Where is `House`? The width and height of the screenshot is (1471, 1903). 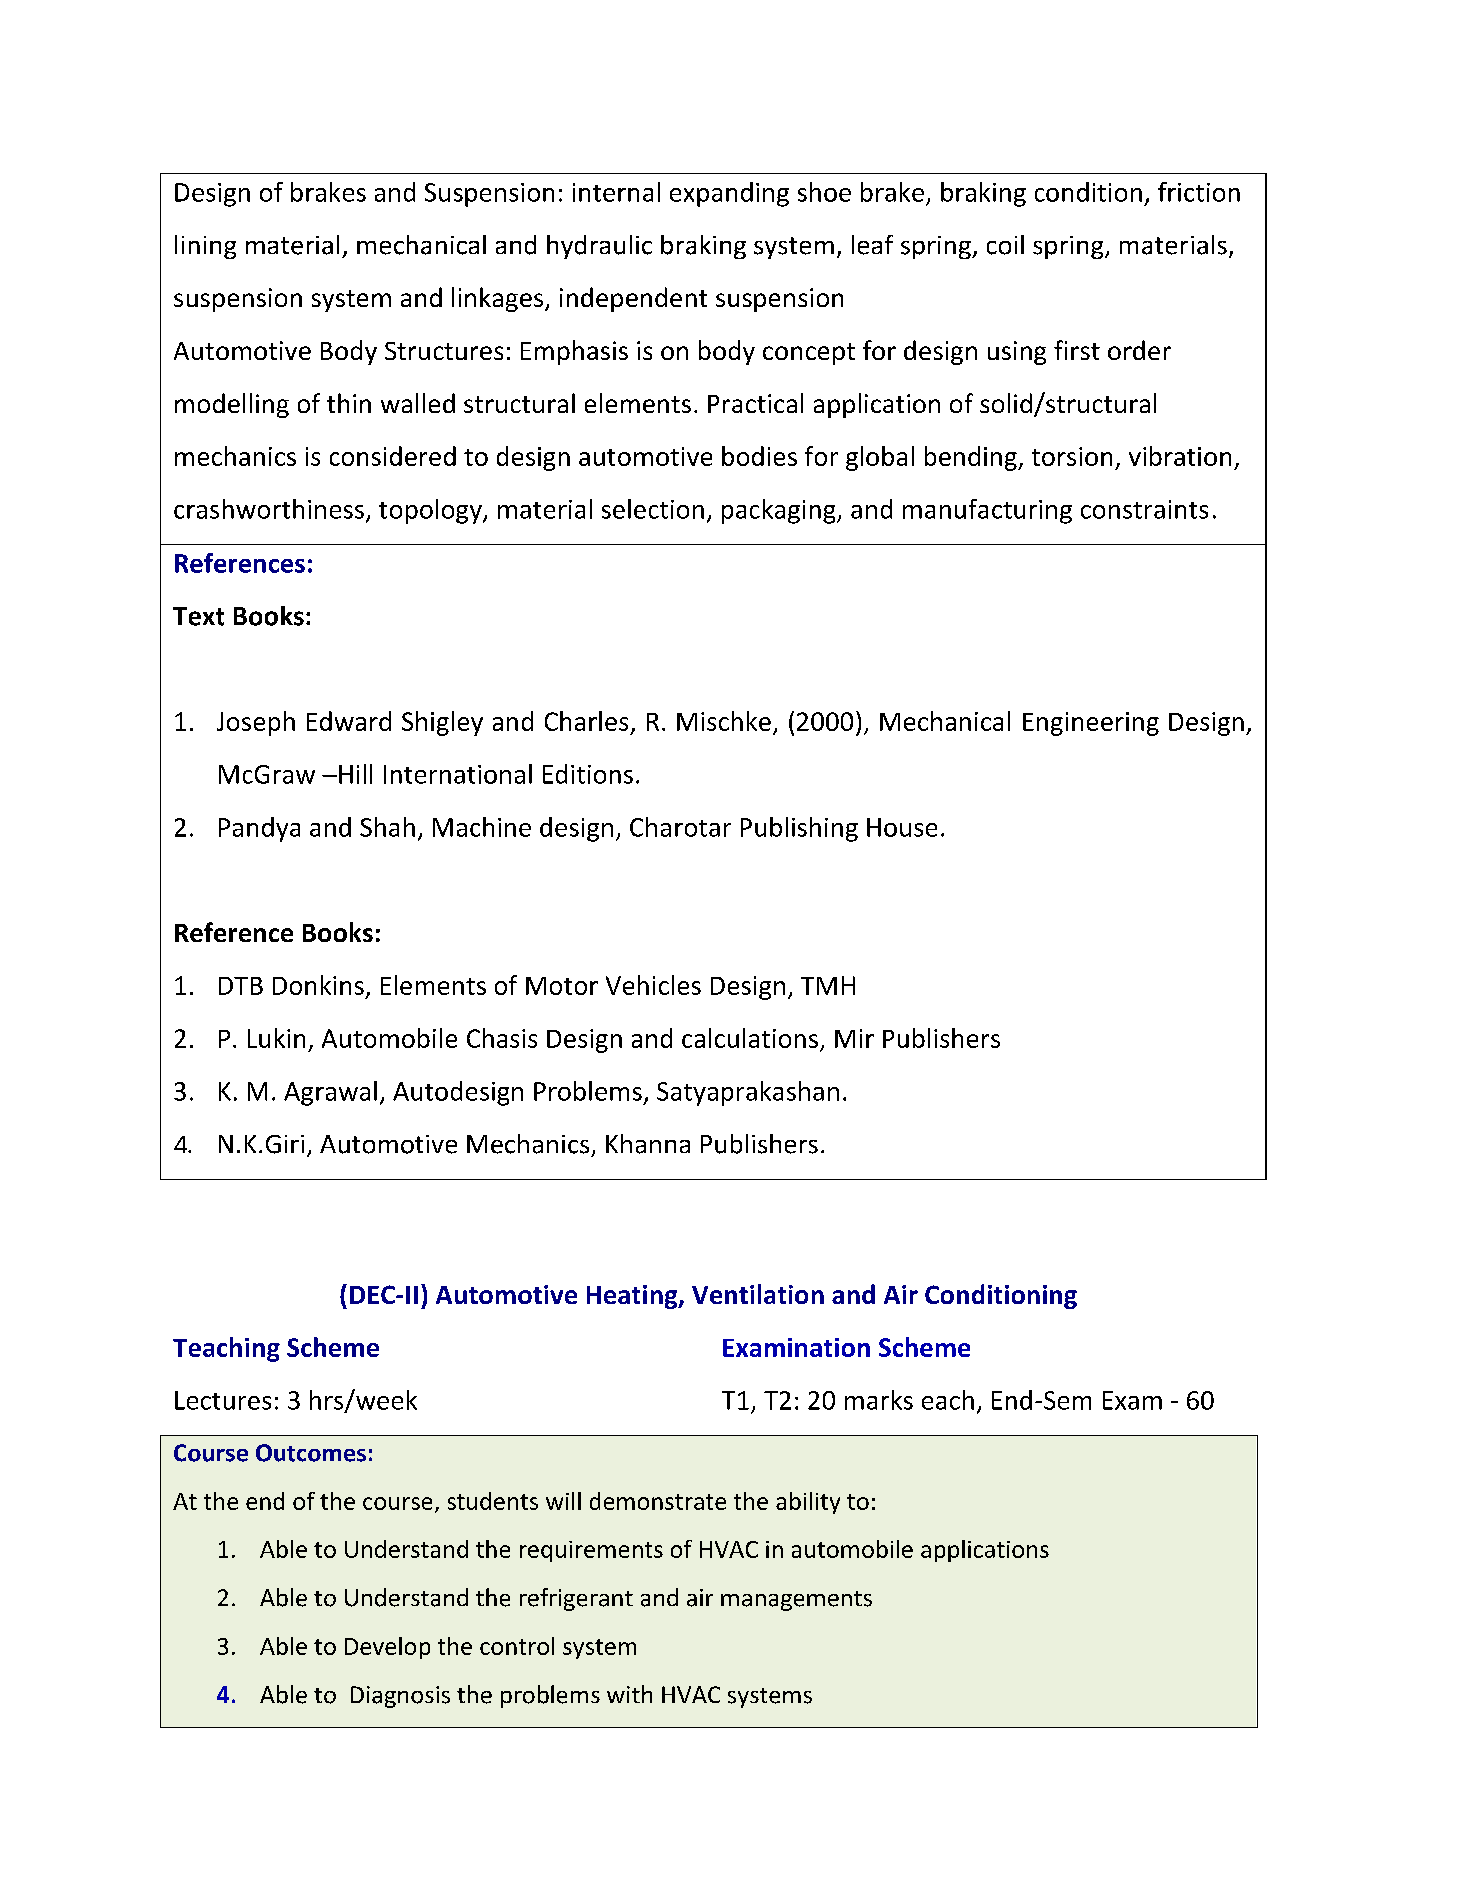
House is located at coordinates (902, 827).
